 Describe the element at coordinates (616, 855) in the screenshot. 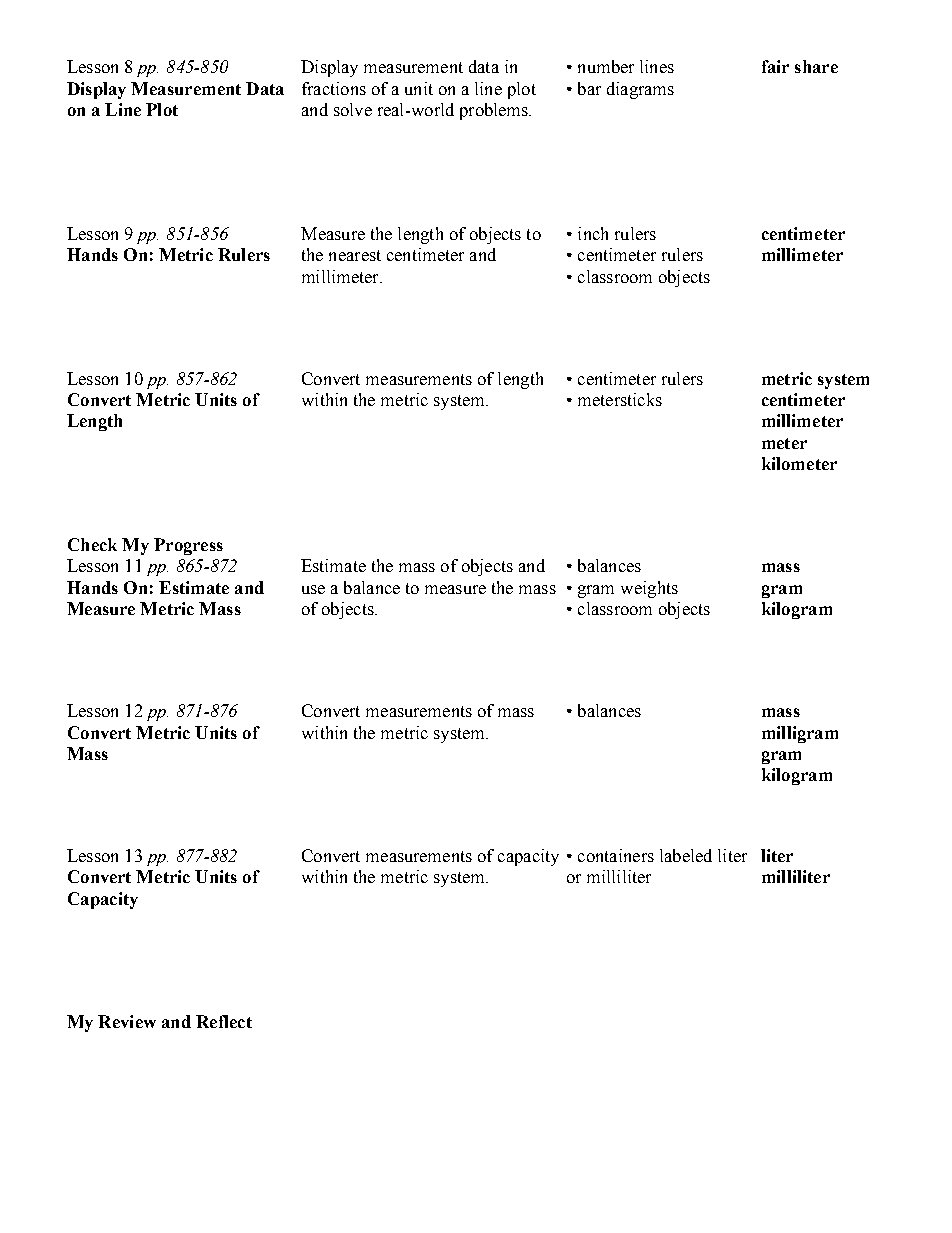

I see `containers` at that location.
